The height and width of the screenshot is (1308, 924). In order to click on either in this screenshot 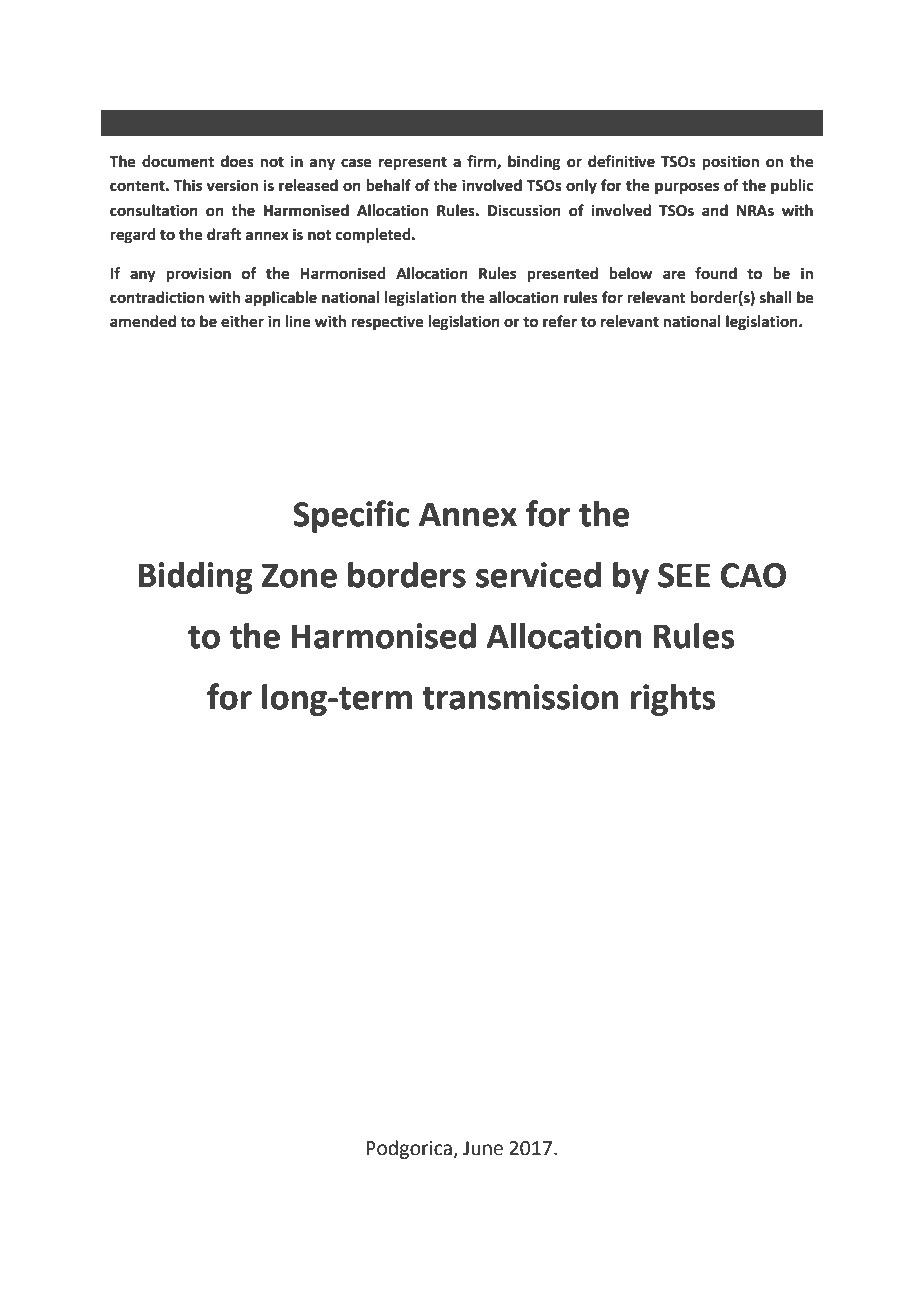, I will do `click(242, 321)`.
